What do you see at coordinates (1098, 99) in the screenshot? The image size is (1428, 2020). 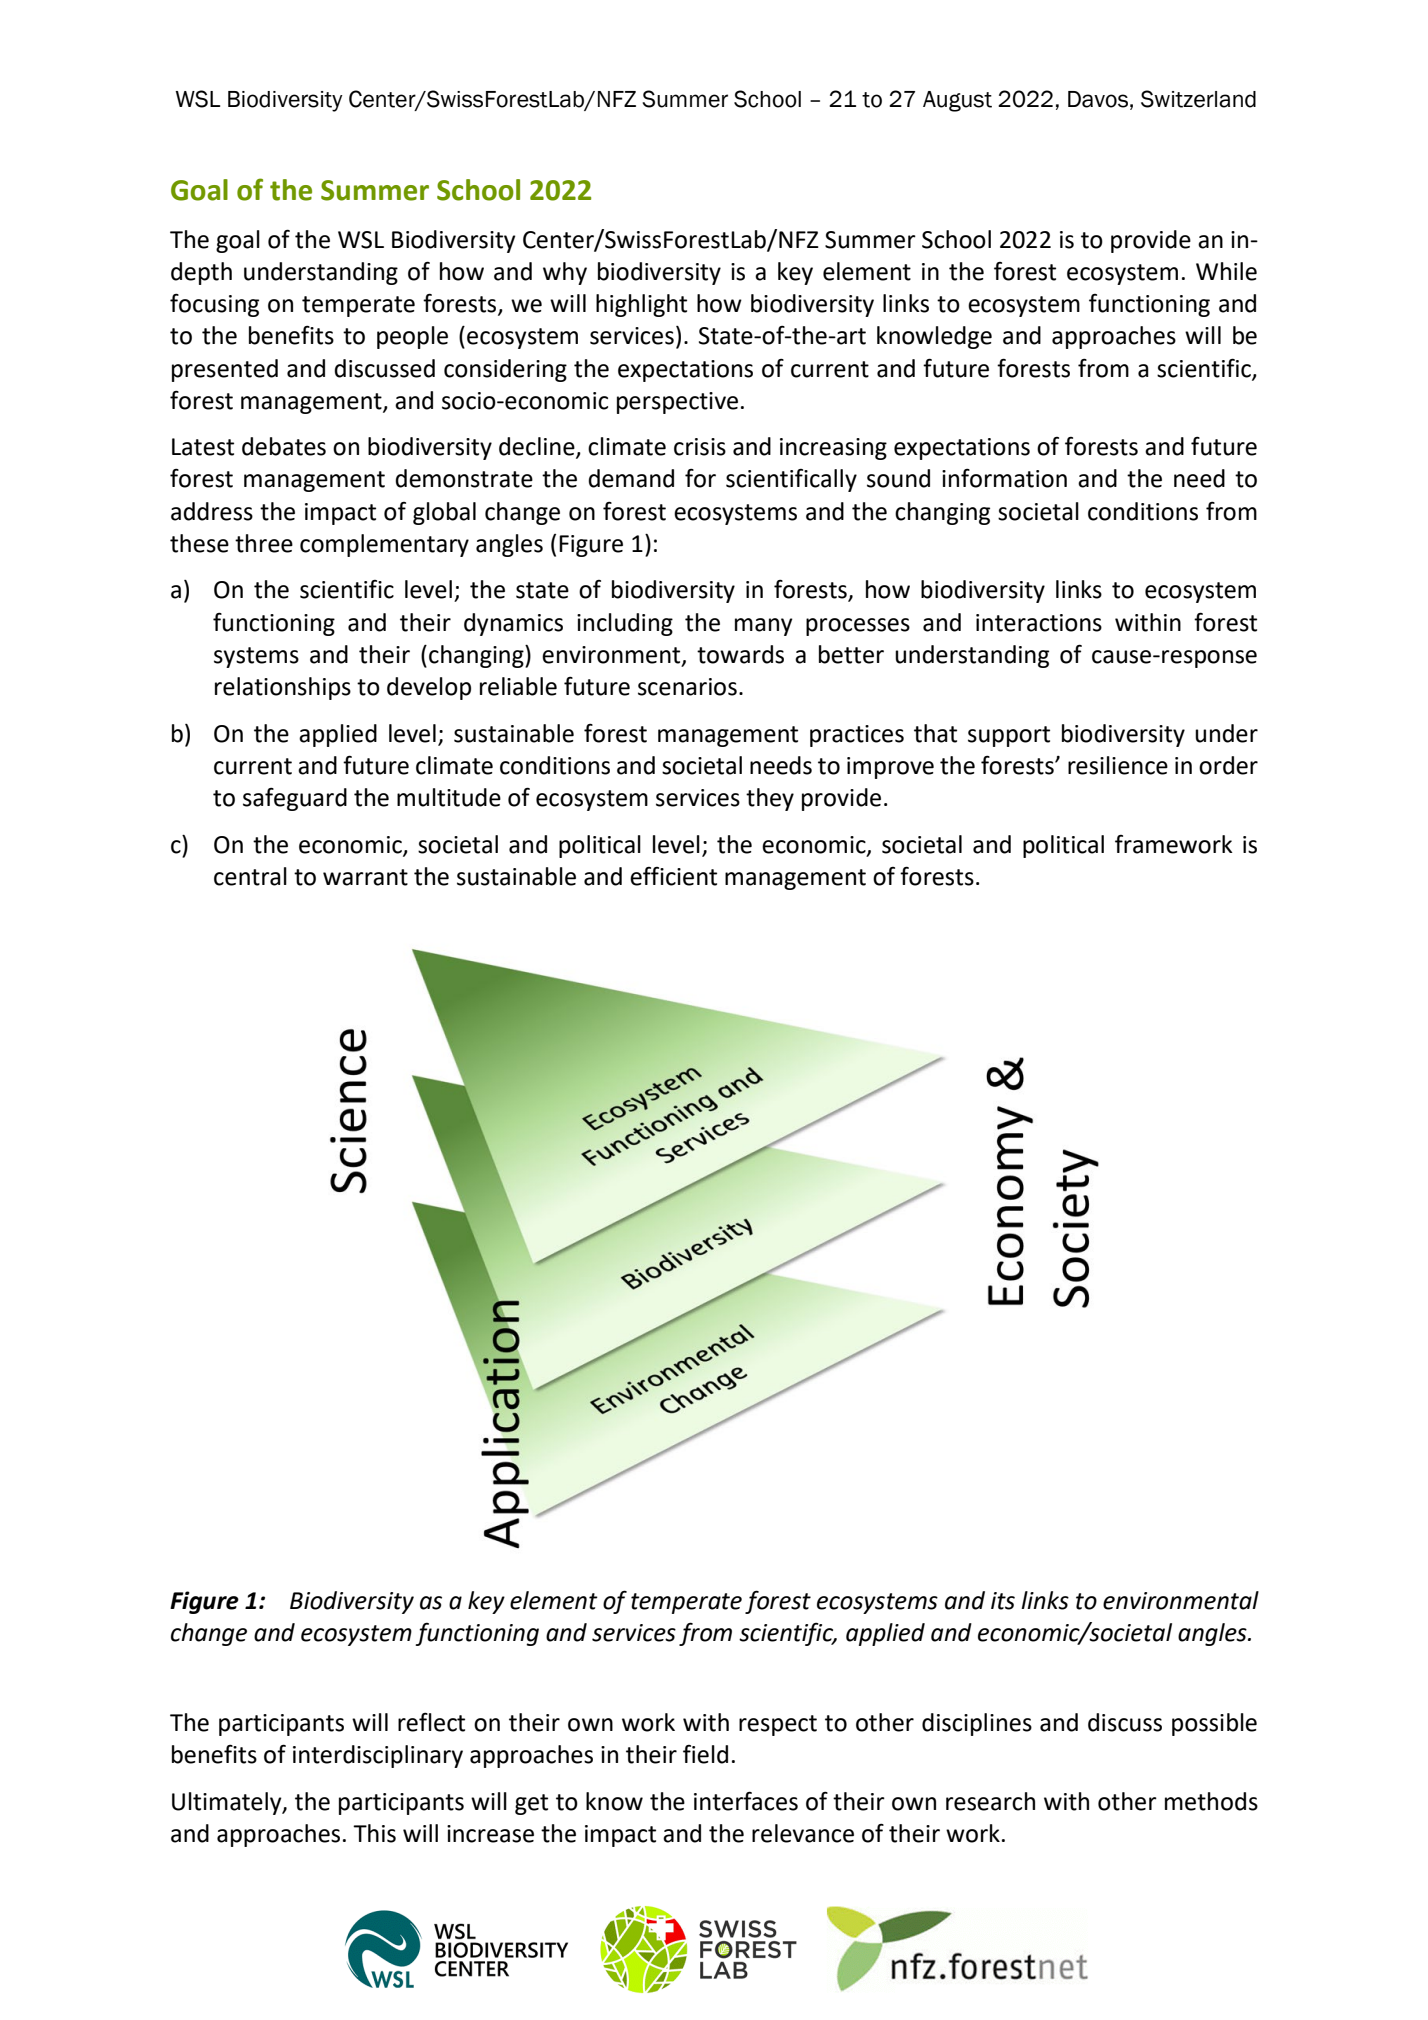 I see `Davos` at bounding box center [1098, 99].
